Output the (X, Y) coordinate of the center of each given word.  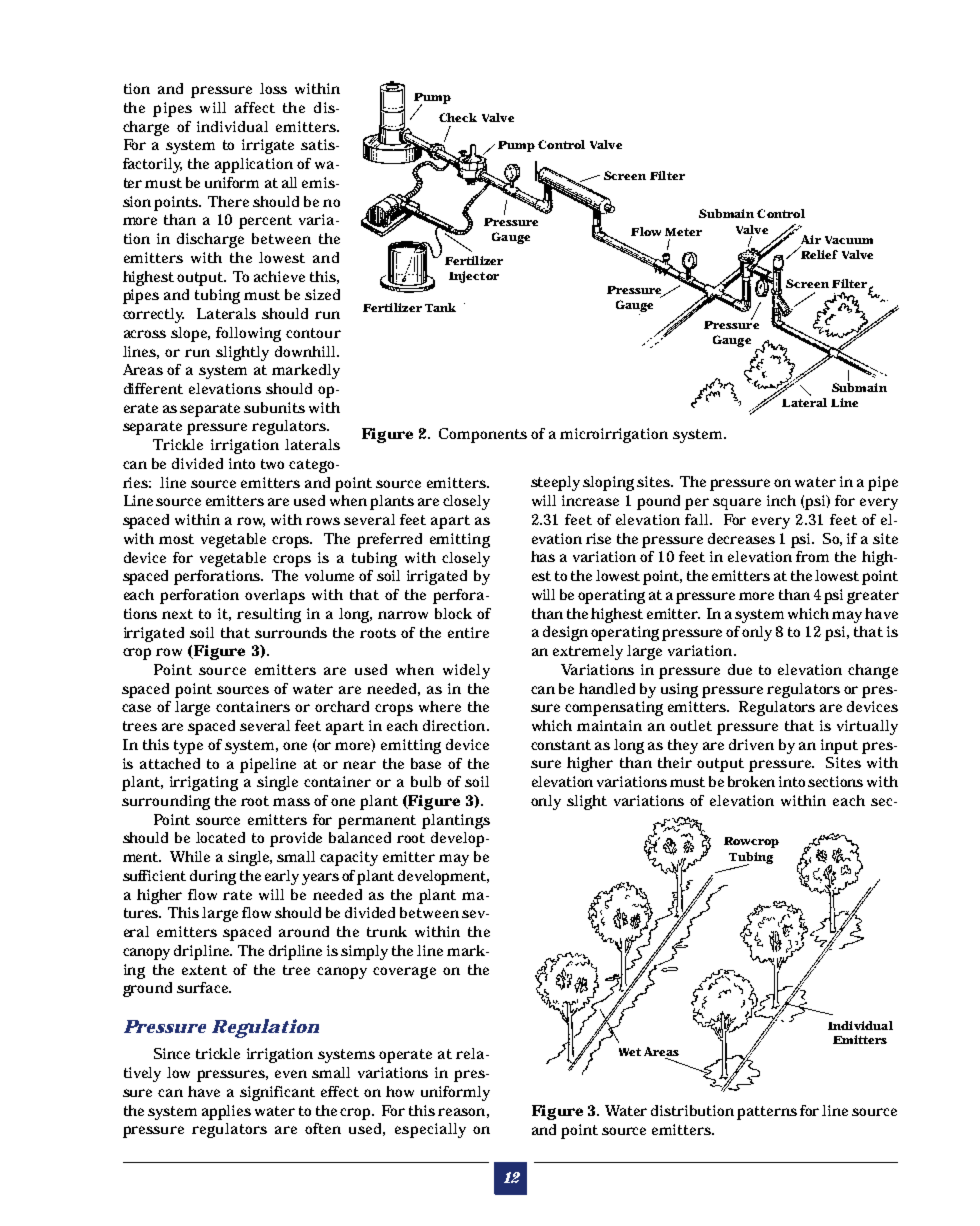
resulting (269, 615)
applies (226, 1112)
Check (458, 117)
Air (811, 239)
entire (468, 632)
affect (255, 107)
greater (873, 597)
